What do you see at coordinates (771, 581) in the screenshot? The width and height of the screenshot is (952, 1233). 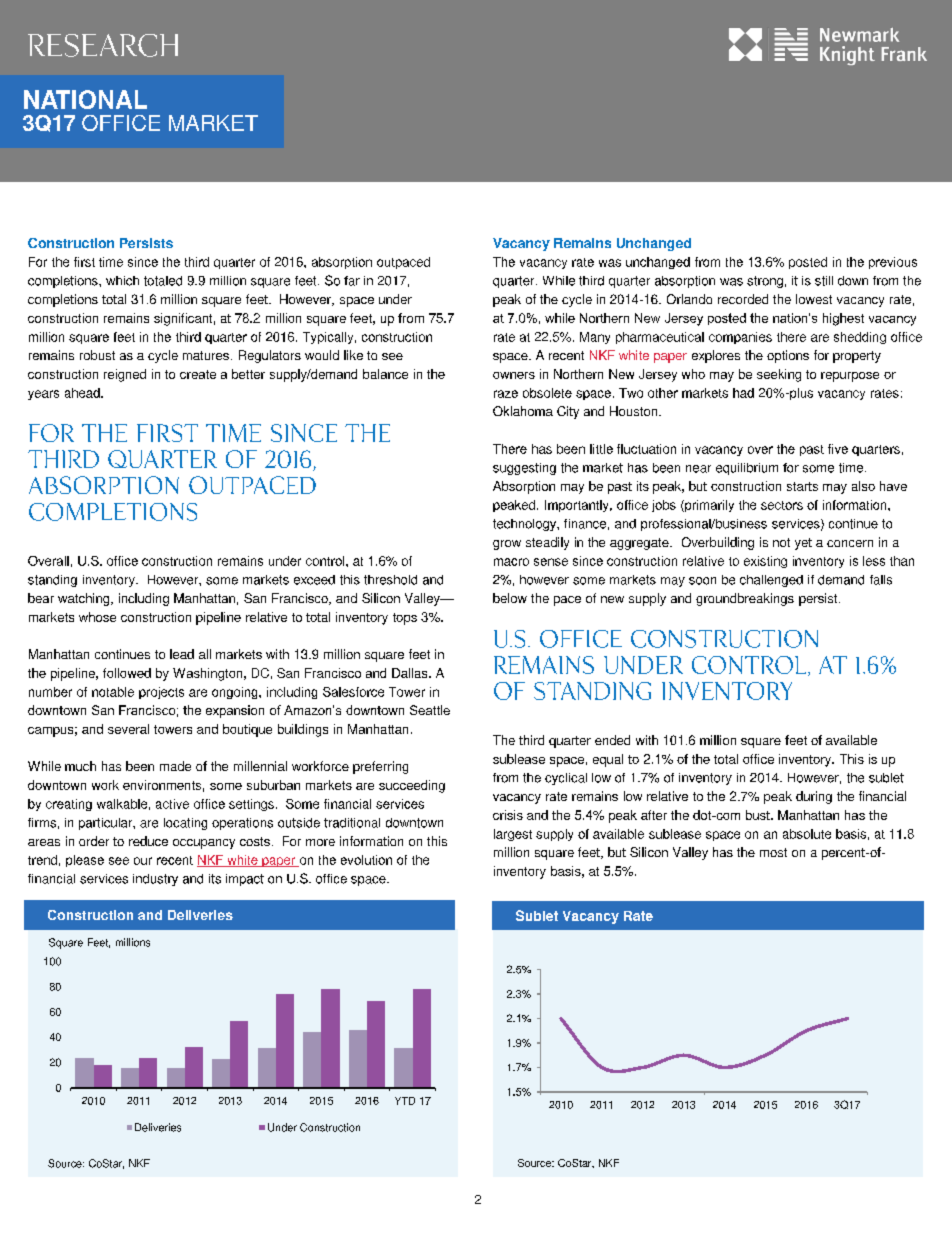 I see `challenged` at bounding box center [771, 581].
